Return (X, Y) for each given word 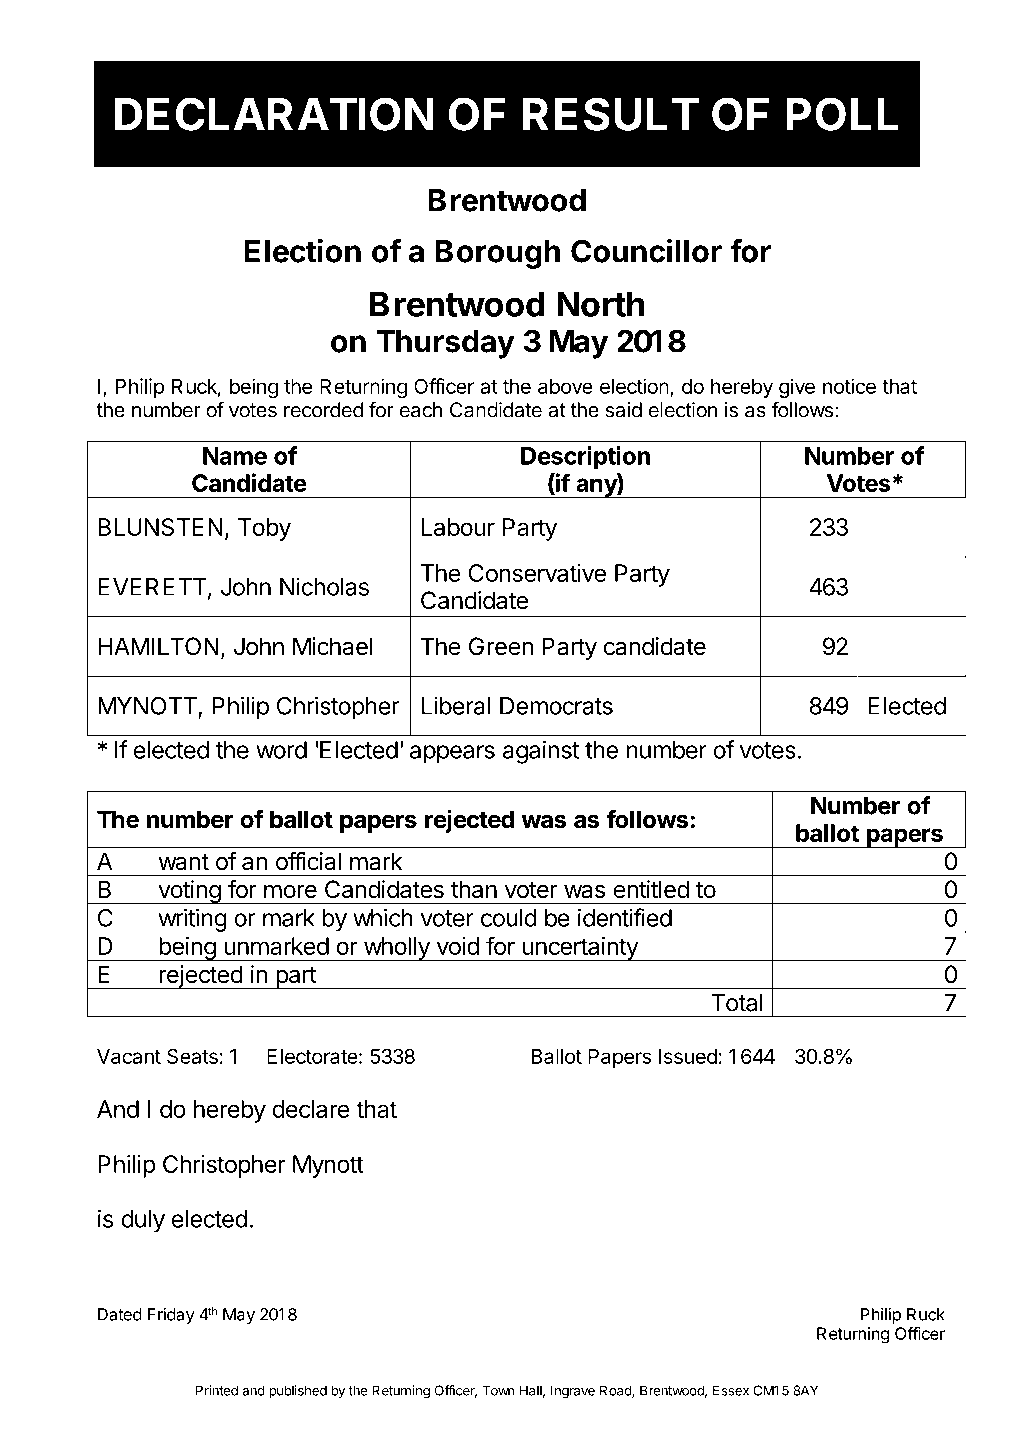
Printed (217, 1390)
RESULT (611, 114)
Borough (497, 254)
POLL (842, 114)
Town (498, 1391)
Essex (731, 1390)
